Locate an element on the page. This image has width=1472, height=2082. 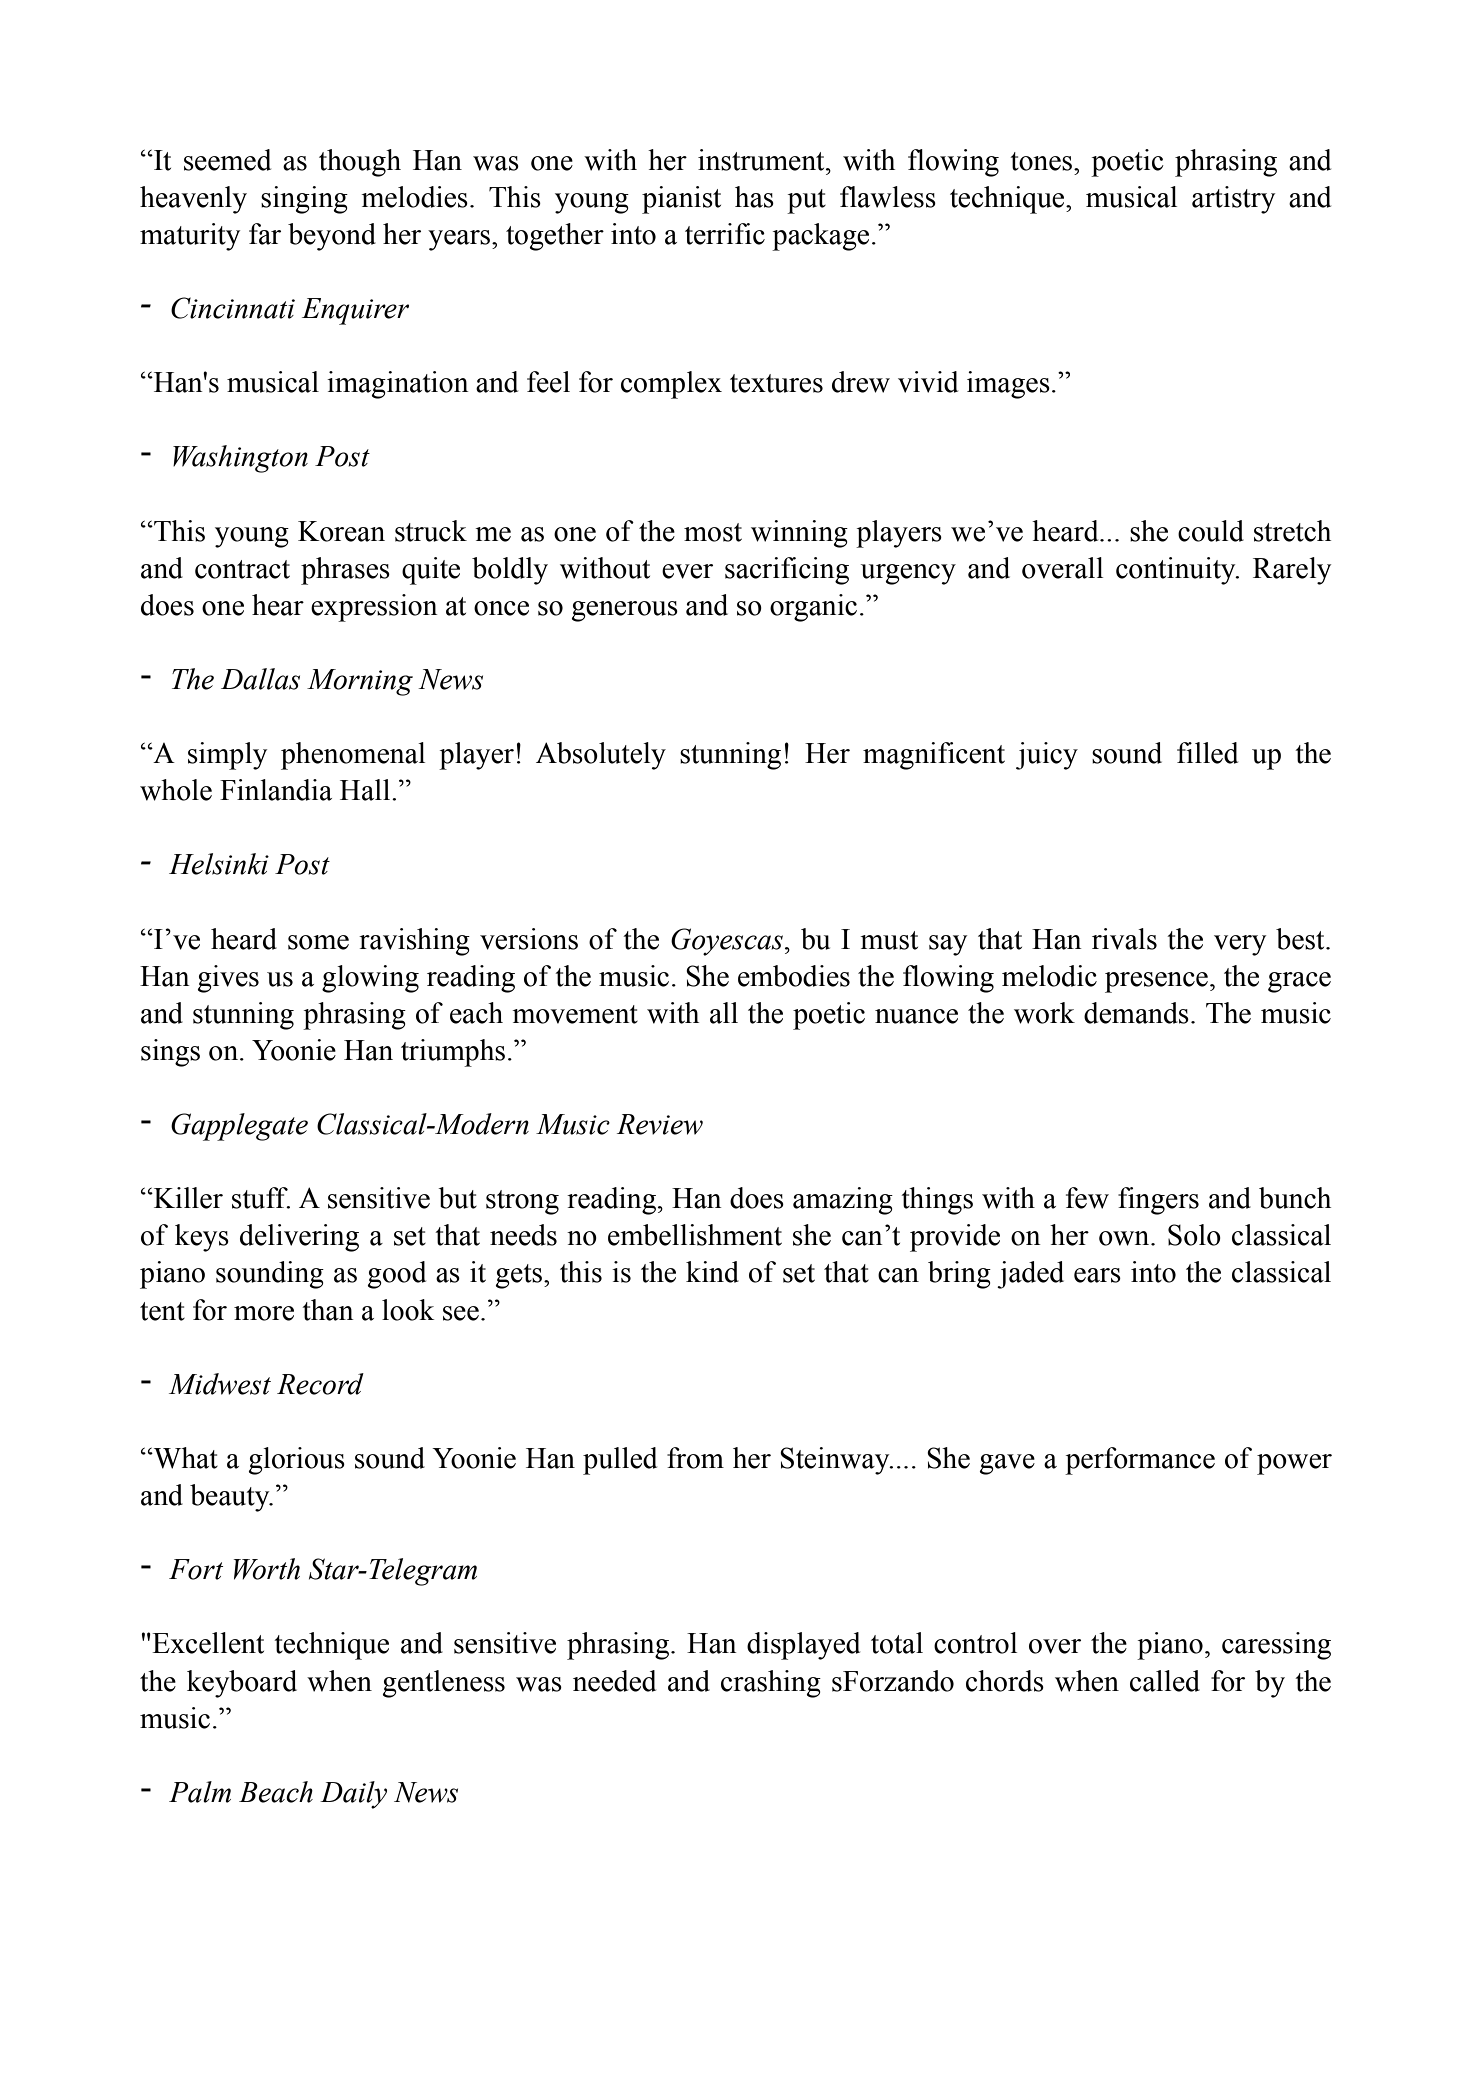
artistry is located at coordinates (1233, 200).
